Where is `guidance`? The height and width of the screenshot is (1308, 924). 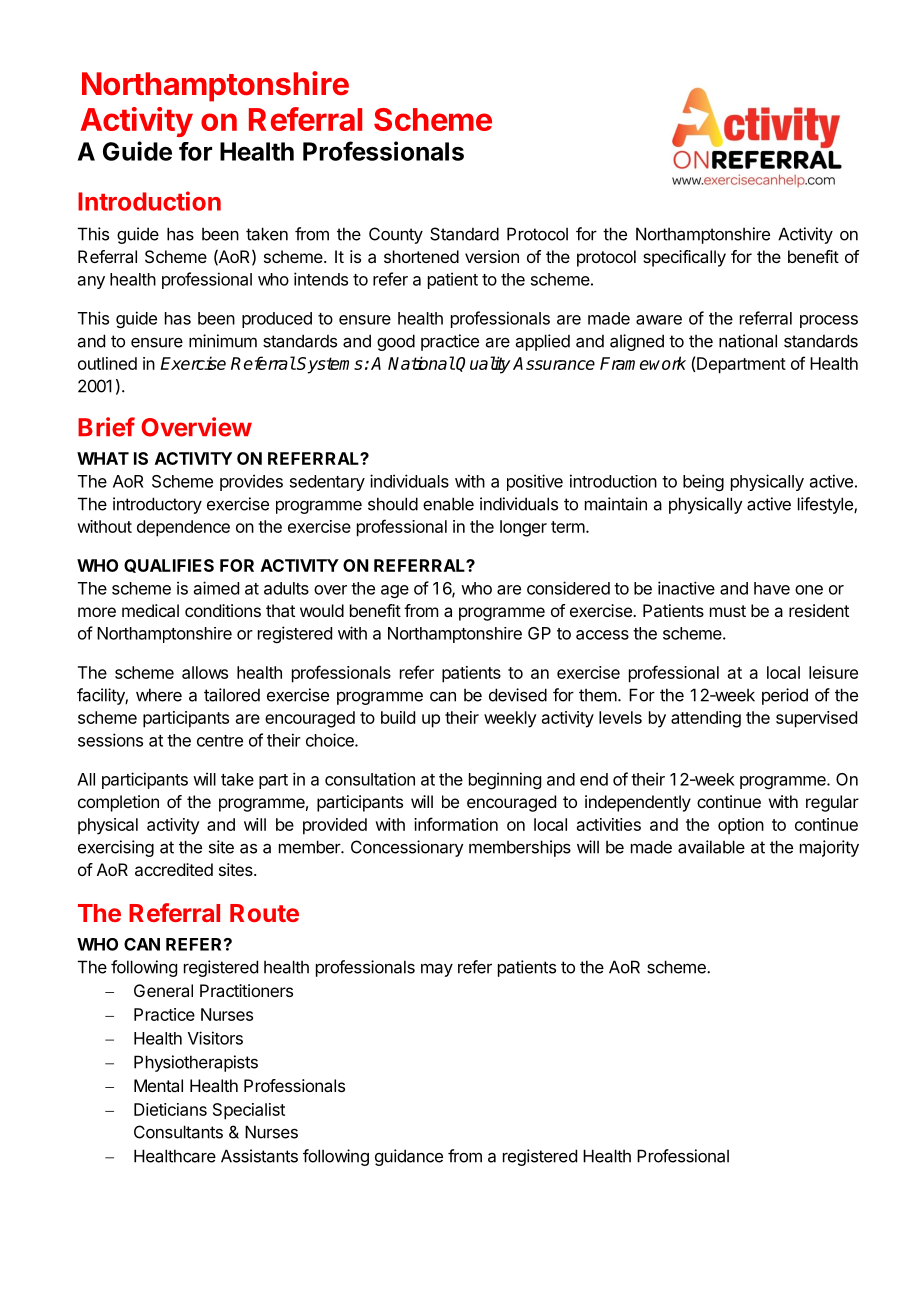
guidance is located at coordinates (409, 1157).
